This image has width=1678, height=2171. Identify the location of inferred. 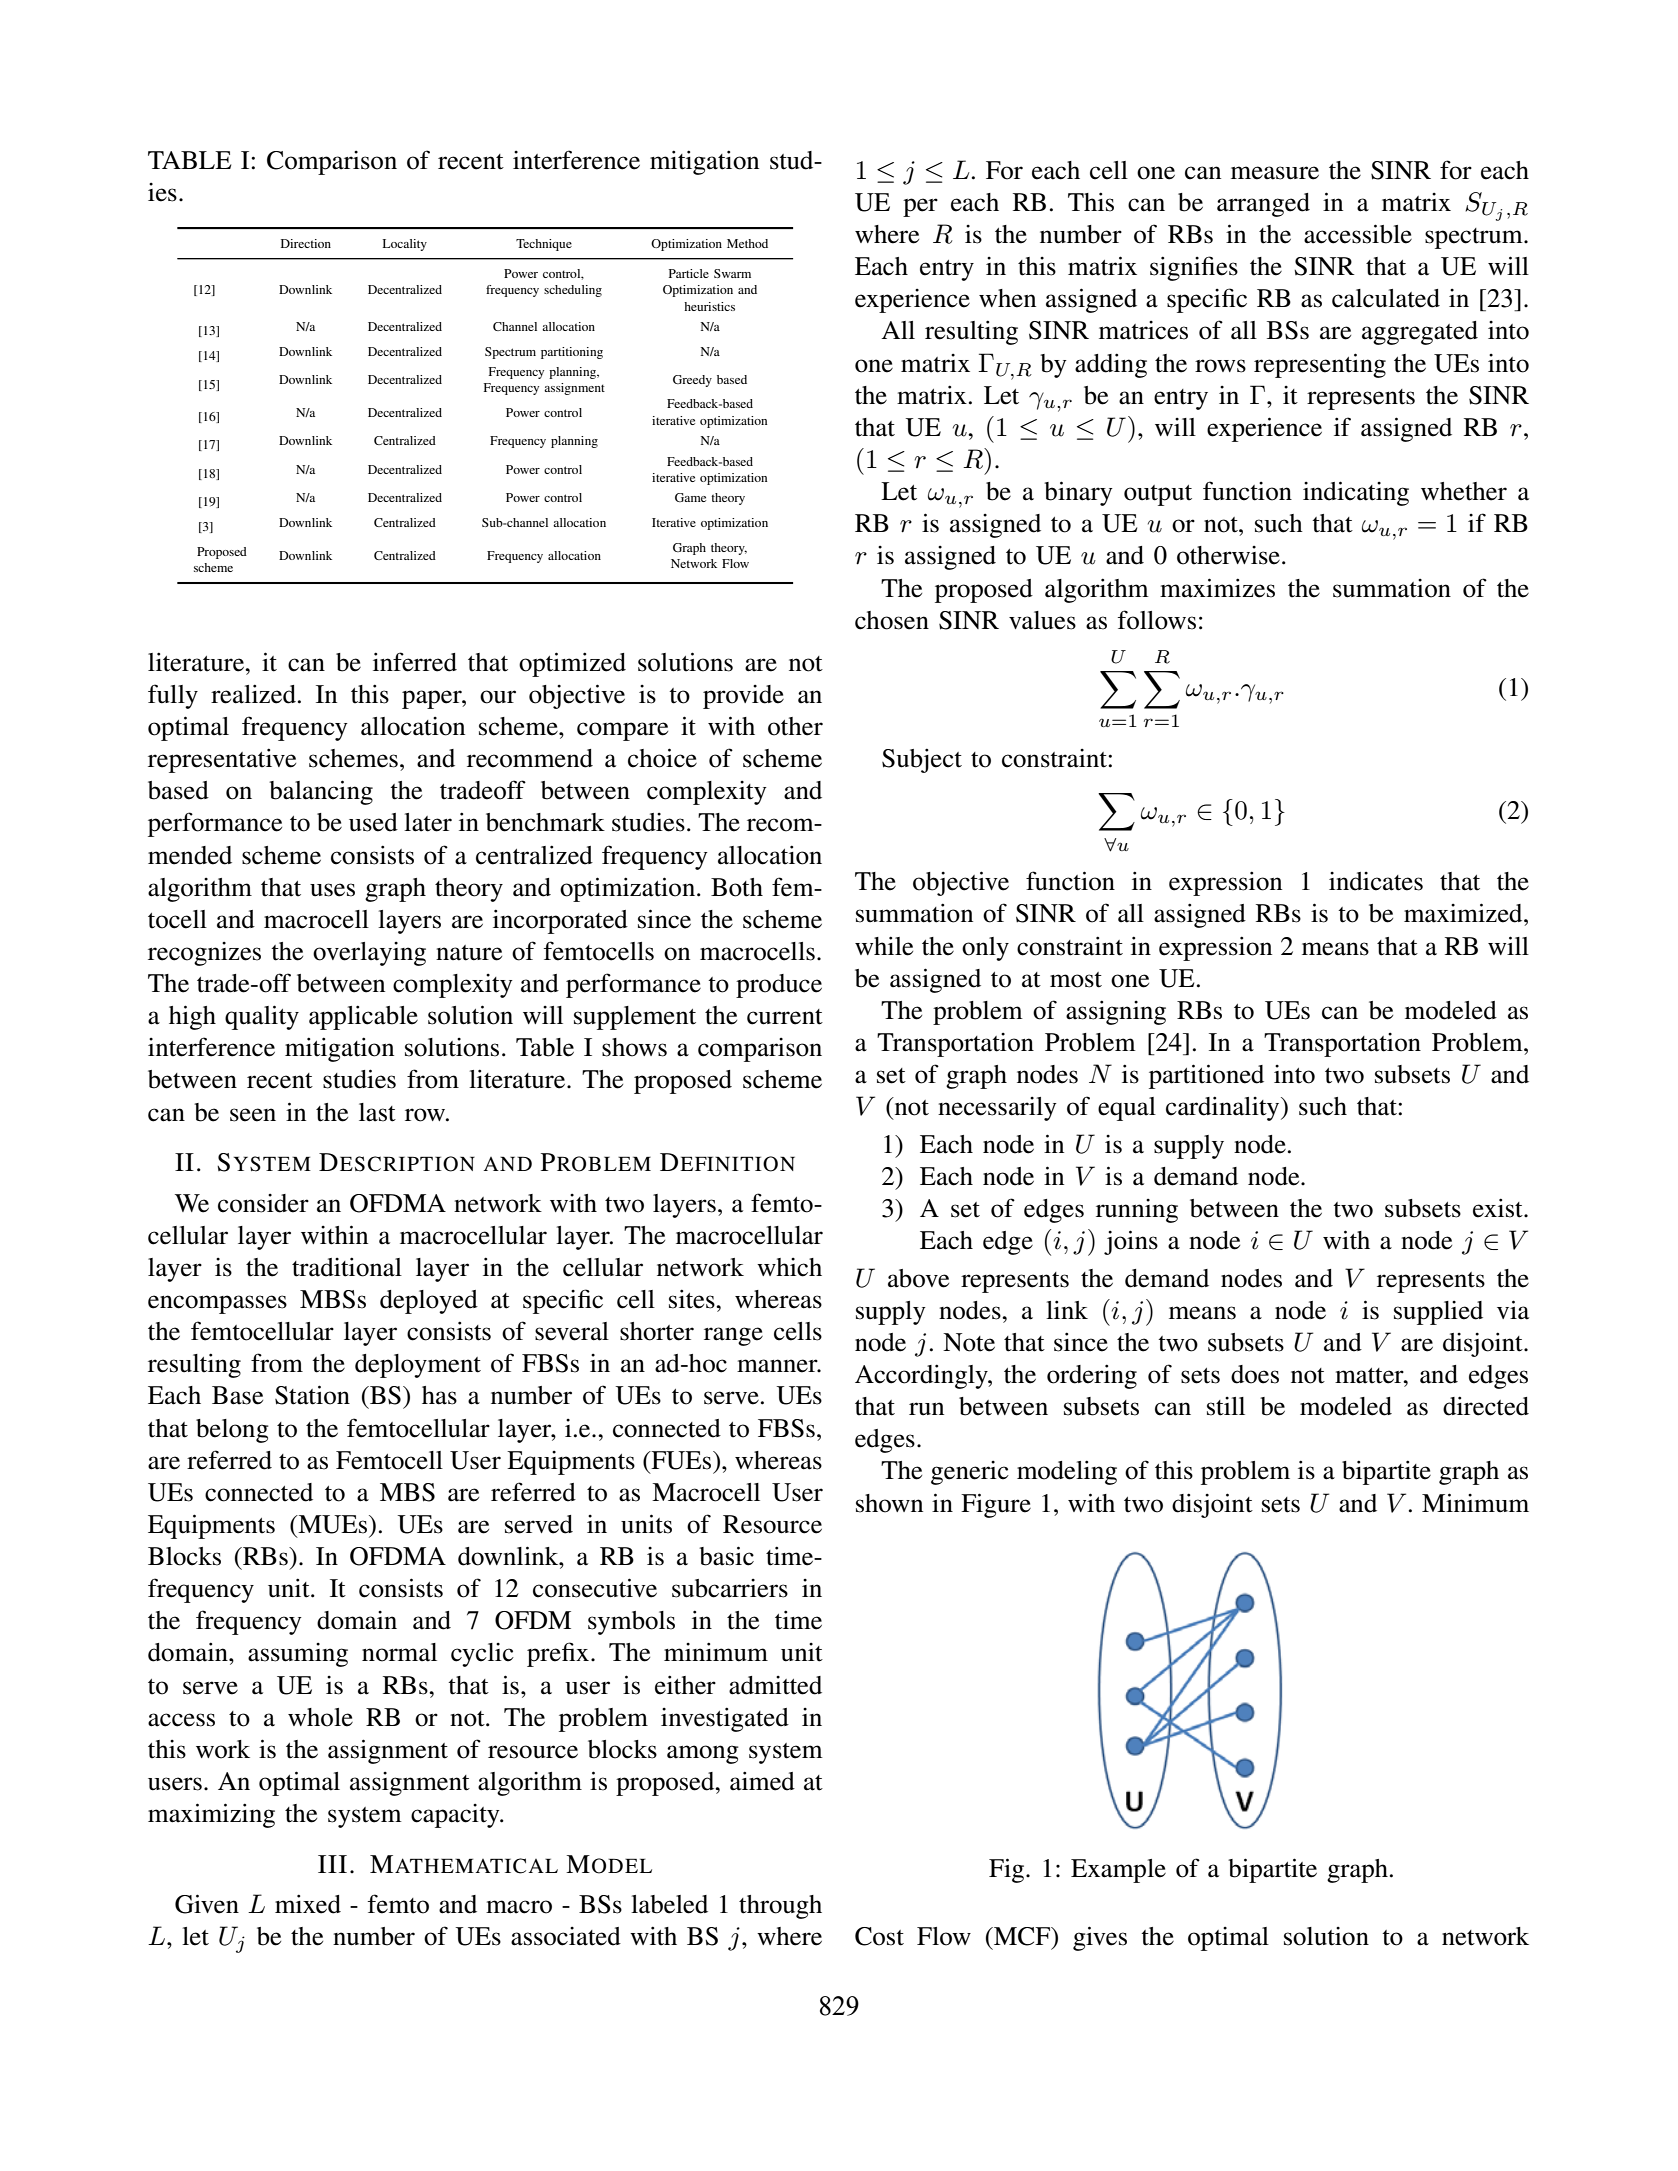
(415, 662).
